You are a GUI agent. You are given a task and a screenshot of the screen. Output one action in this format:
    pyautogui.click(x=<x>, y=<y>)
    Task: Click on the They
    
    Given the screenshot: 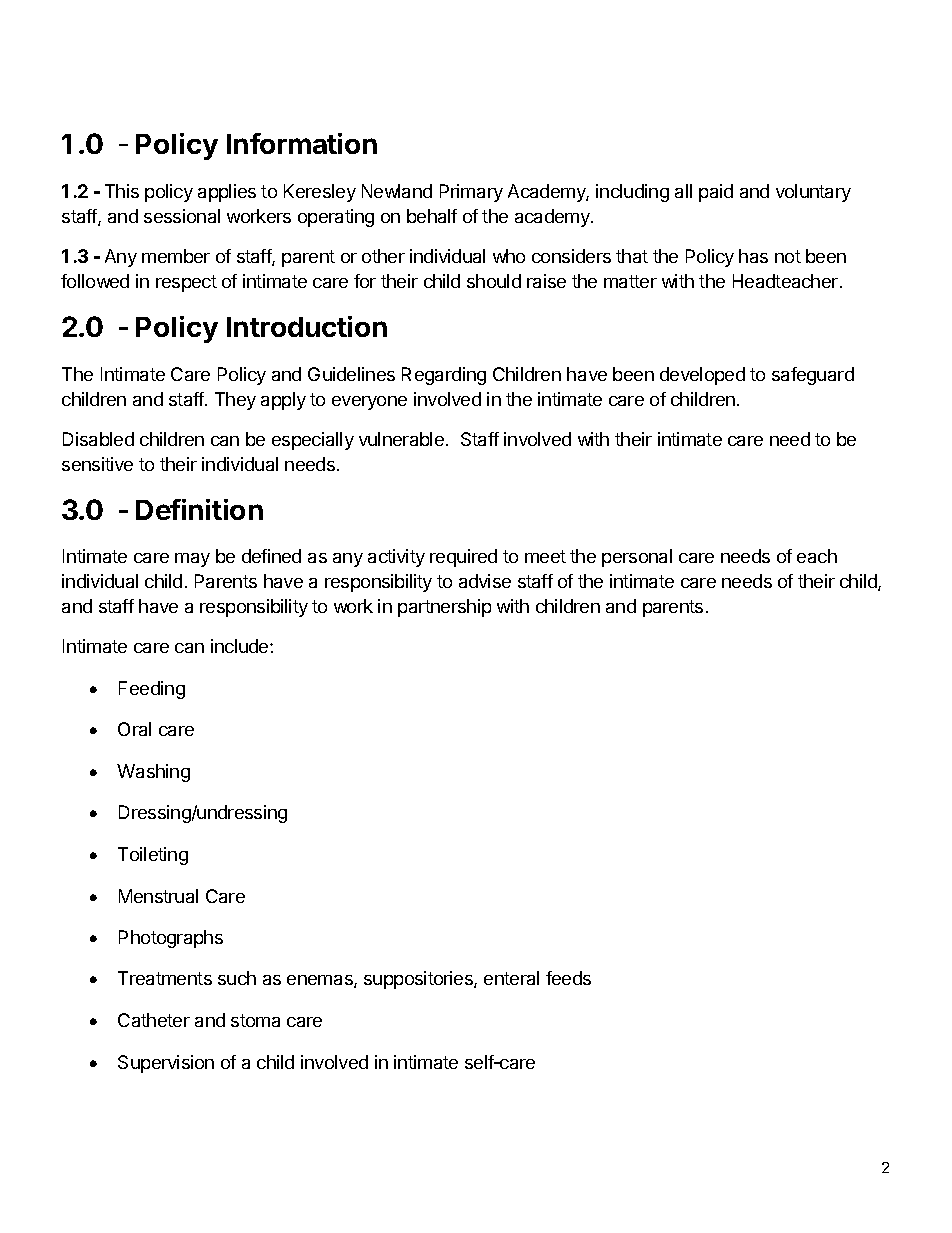 What is the action you would take?
    pyautogui.click(x=235, y=401)
